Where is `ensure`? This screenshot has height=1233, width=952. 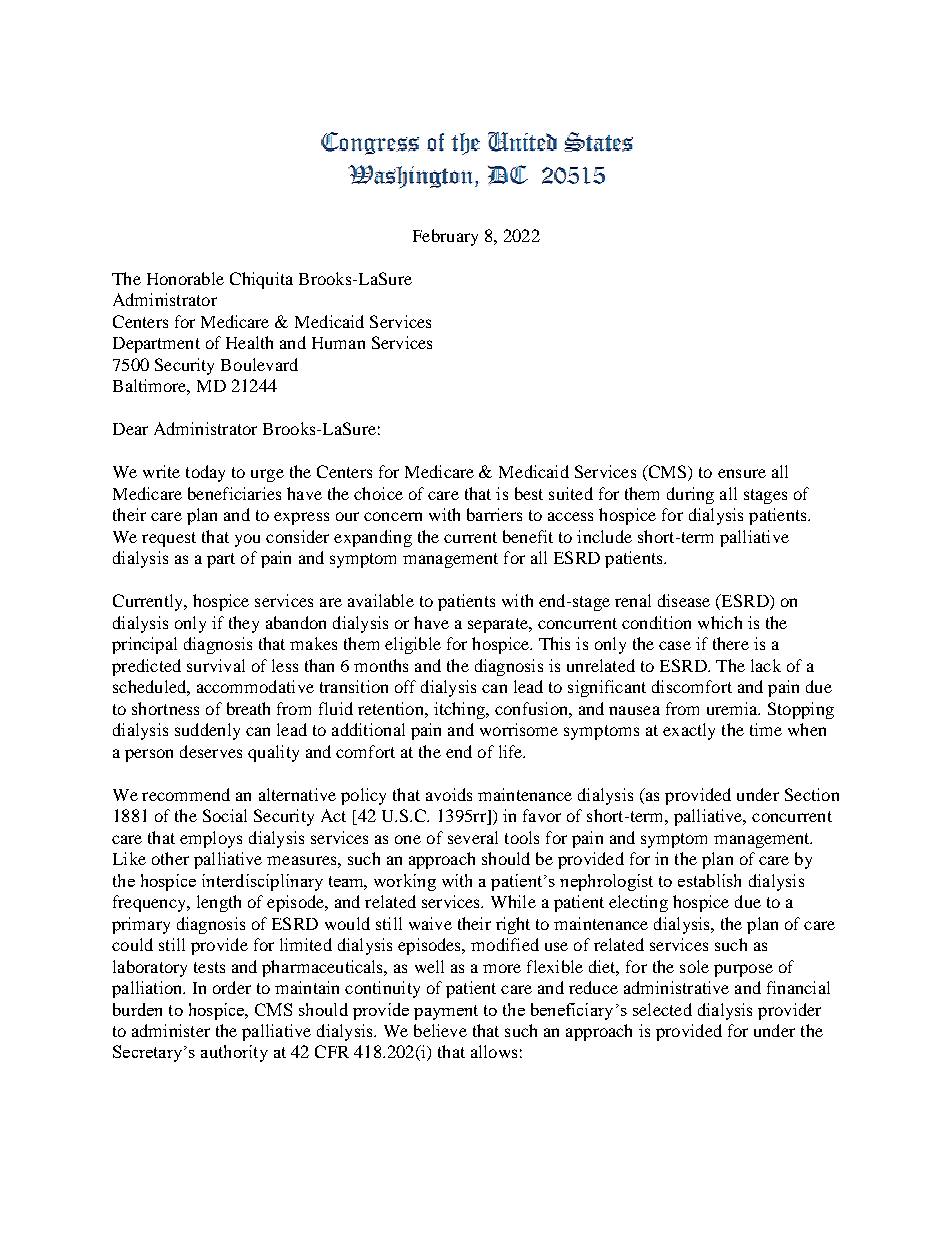
ensure is located at coordinates (742, 473).
